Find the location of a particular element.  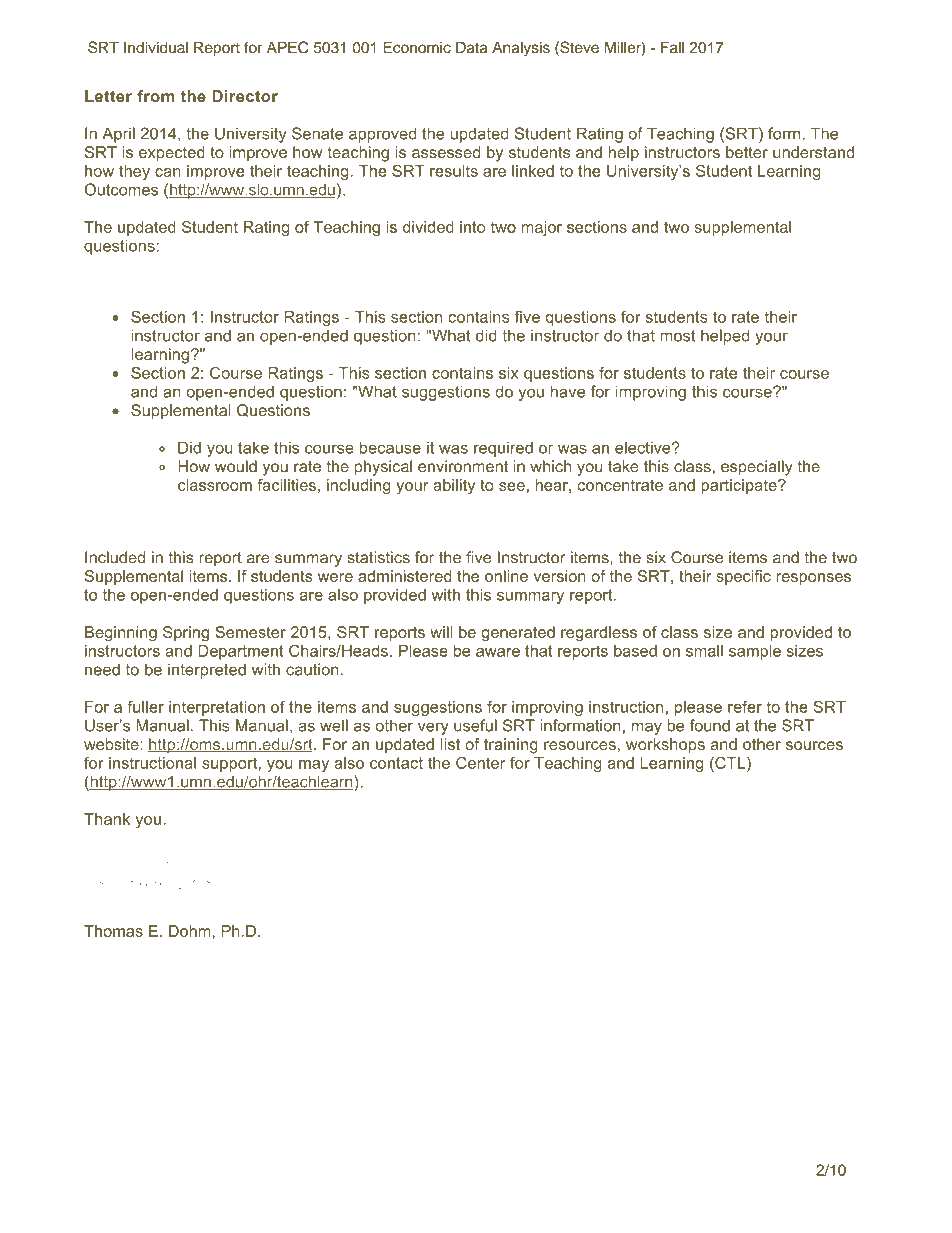

Fall is located at coordinates (672, 47).
